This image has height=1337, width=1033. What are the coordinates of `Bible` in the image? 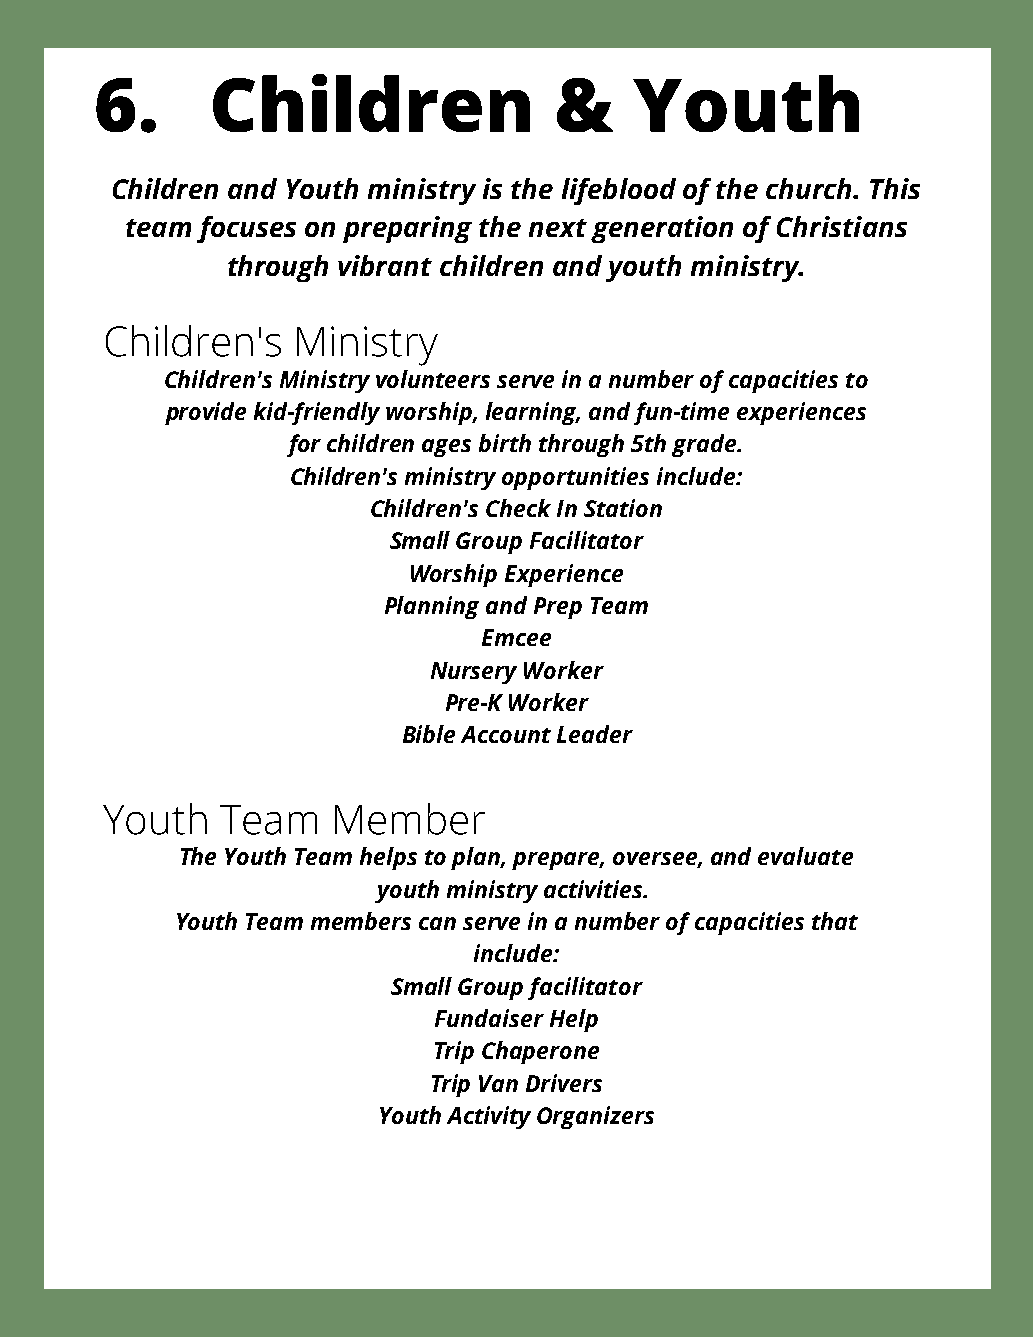 It's located at (429, 734).
